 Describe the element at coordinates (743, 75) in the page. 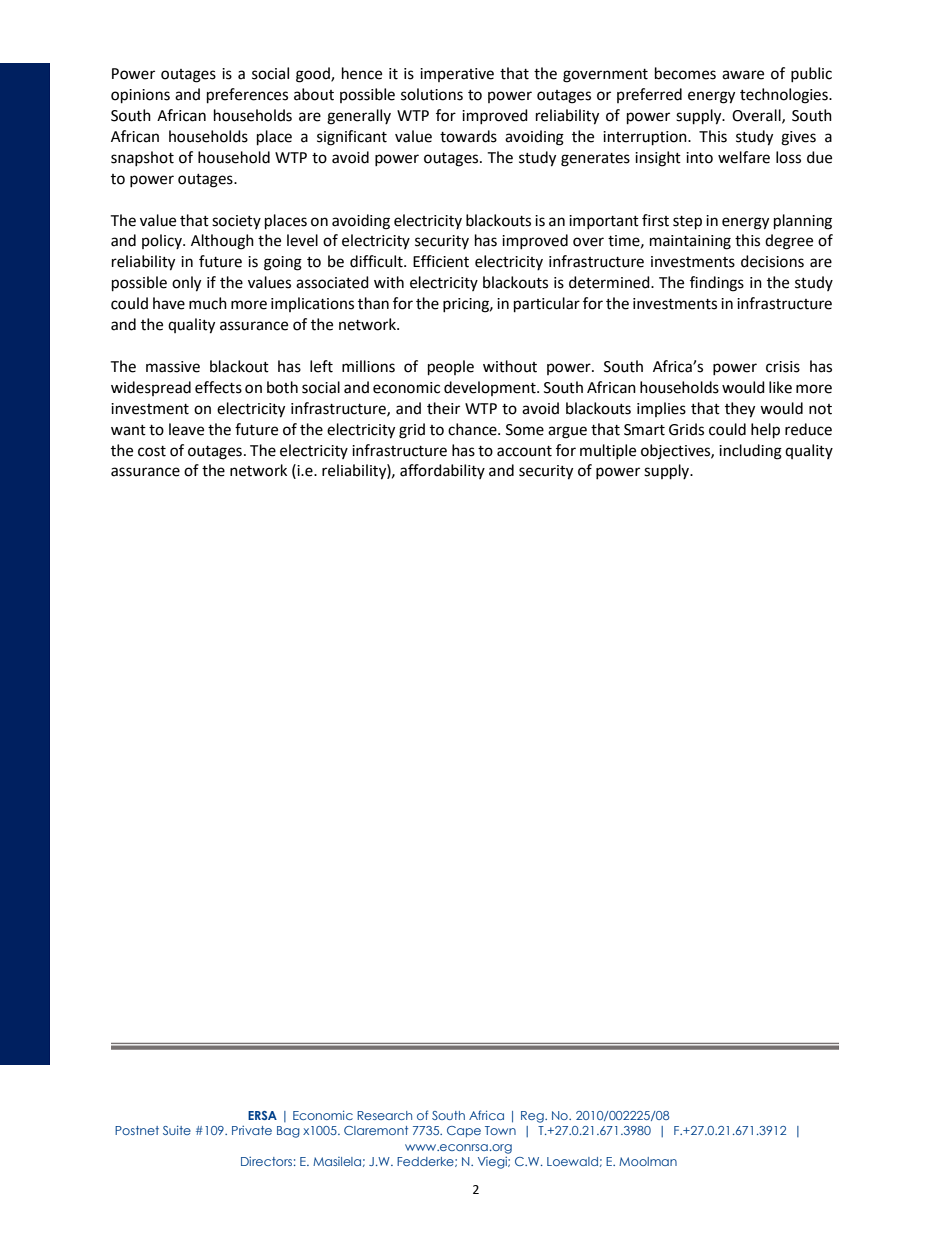

I see `aware` at that location.
